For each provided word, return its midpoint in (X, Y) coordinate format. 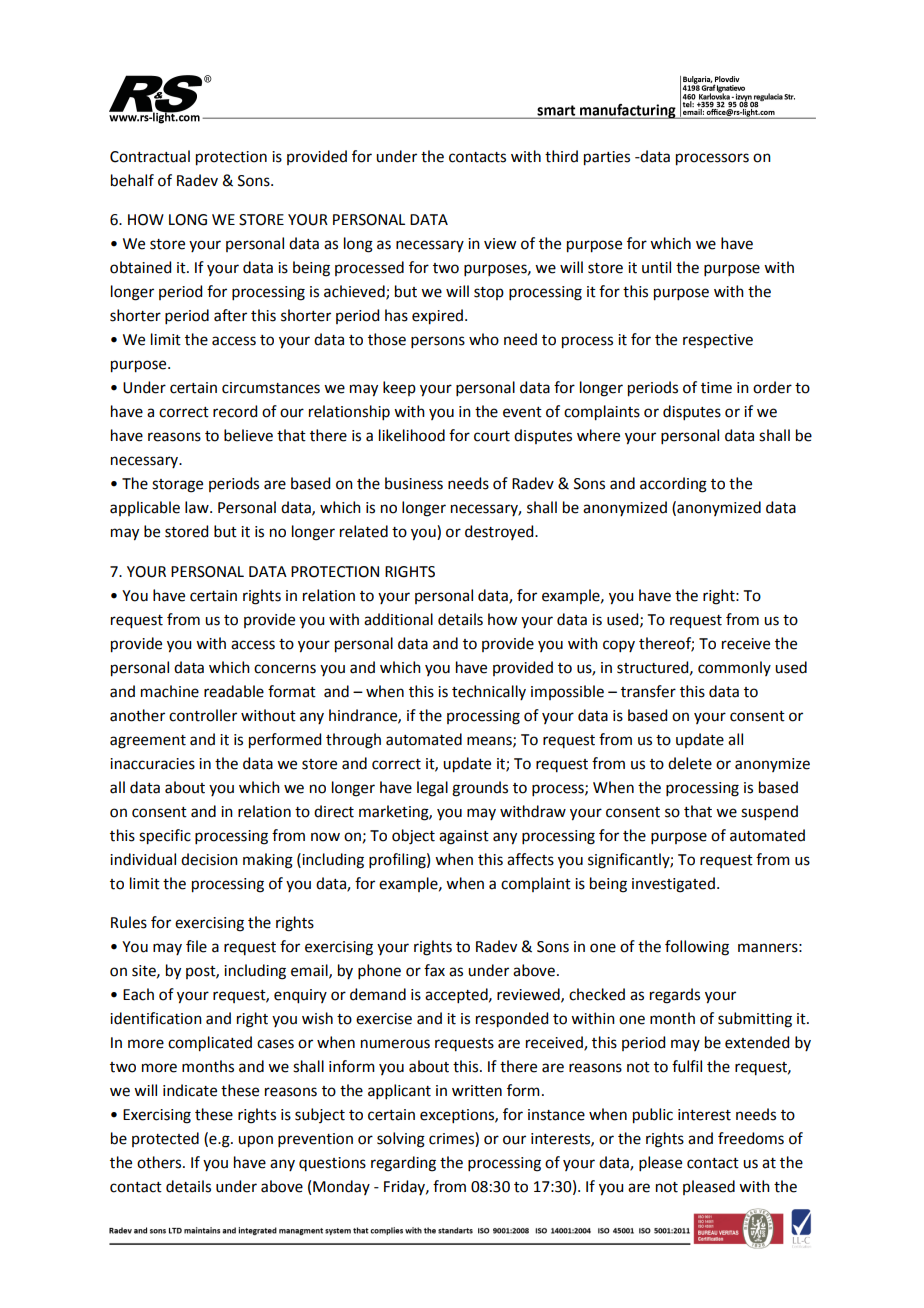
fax (434, 970)
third (561, 156)
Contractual (150, 156)
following (697, 948)
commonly (734, 668)
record (235, 411)
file (196, 946)
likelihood (412, 435)
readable (234, 691)
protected (165, 1139)
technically (489, 692)
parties (607, 158)
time (716, 388)
